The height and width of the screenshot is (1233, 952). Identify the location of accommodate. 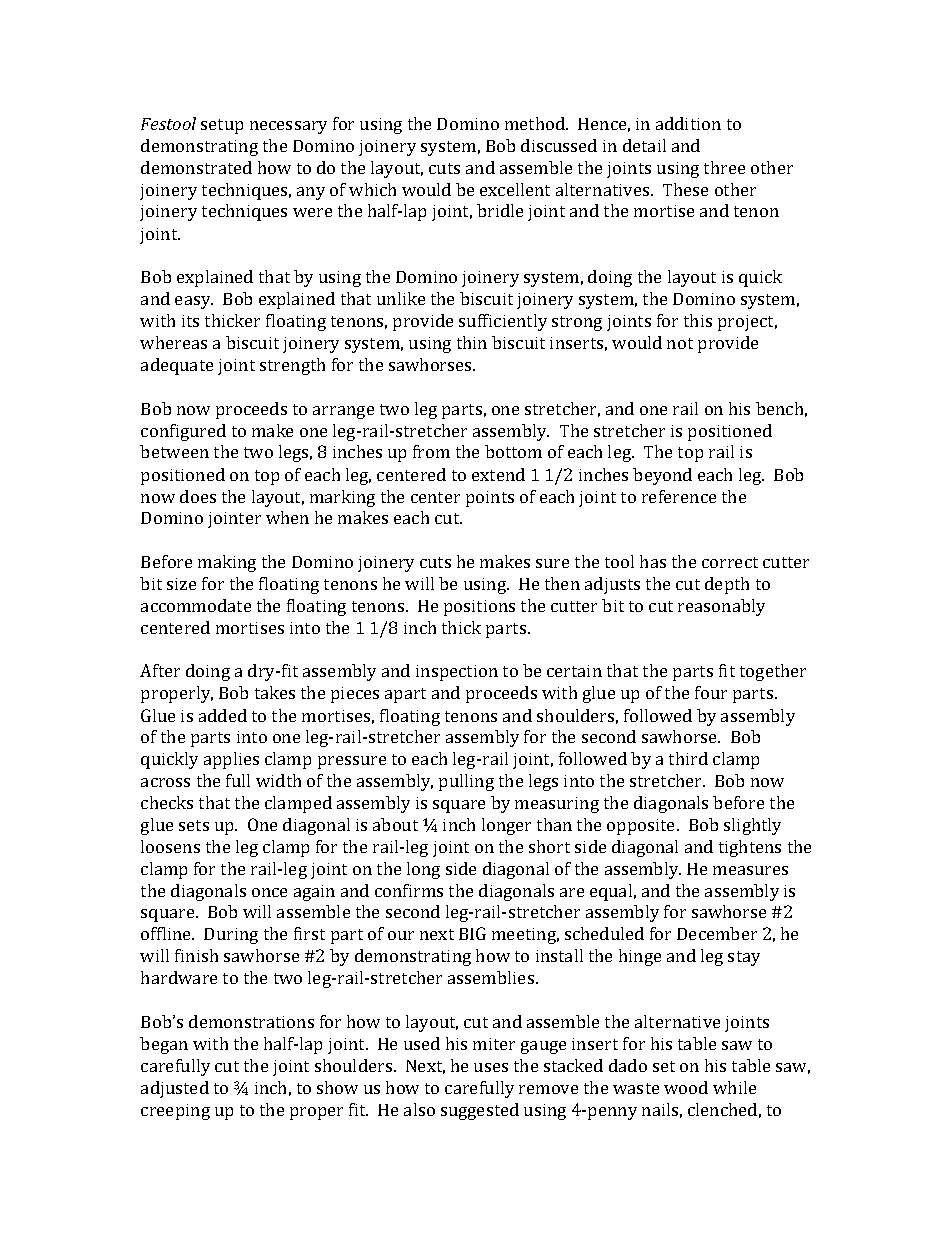
(196, 605).
